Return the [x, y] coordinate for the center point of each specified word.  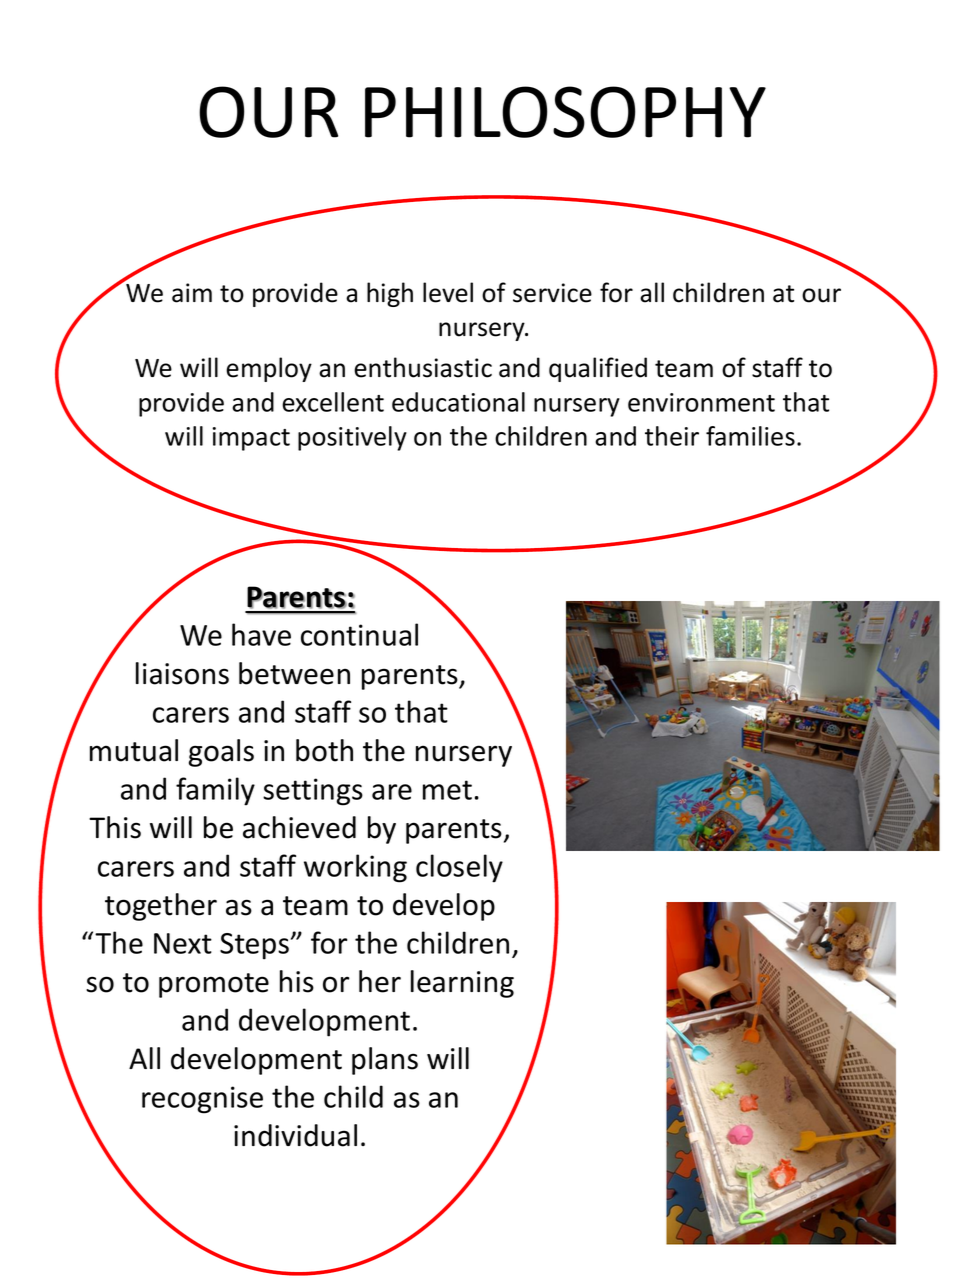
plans [385, 1061]
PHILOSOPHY [565, 112]
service [552, 293]
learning [462, 984]
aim [192, 293]
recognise [202, 1100]
